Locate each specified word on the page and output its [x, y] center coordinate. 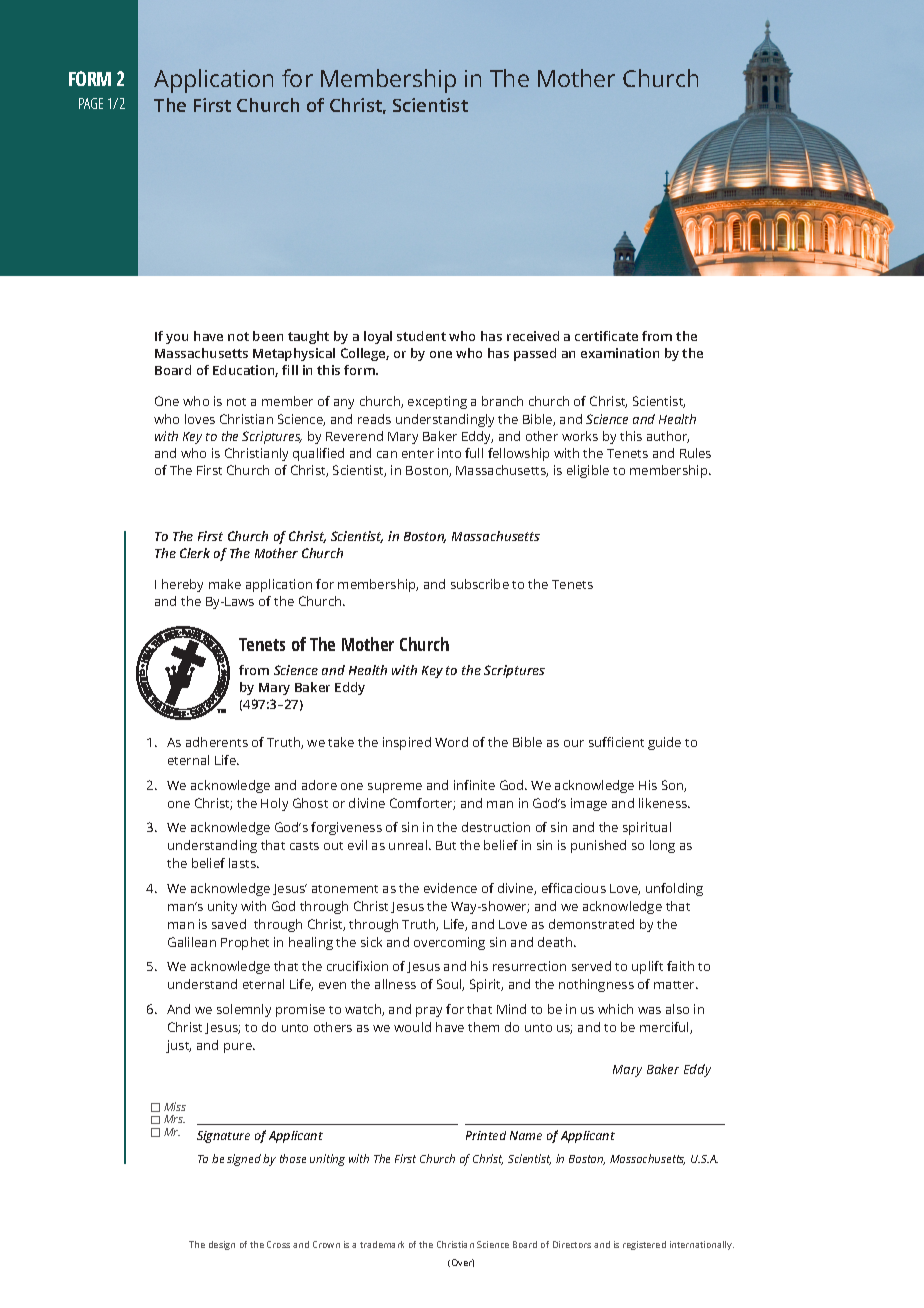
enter [418, 454]
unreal [409, 845]
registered [644, 1245]
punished [598, 846]
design [222, 1245]
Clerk [195, 553]
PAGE [91, 103]
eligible [588, 471]
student [421, 336]
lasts [243, 863]
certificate [606, 336]
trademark [382, 1244]
